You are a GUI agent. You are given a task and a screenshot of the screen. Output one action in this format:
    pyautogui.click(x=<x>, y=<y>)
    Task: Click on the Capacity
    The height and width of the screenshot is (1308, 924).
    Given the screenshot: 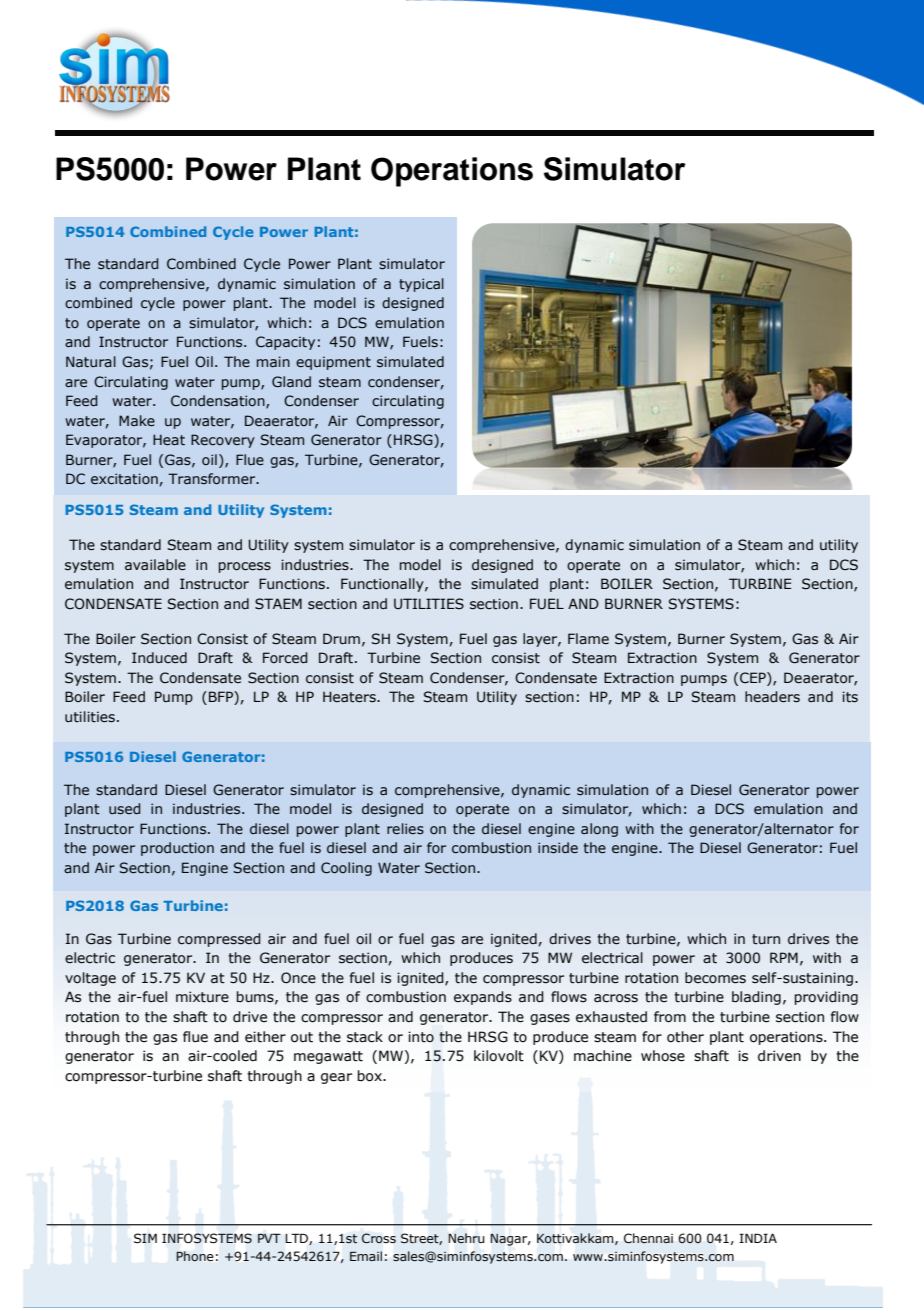 What is the action you would take?
    pyautogui.click(x=285, y=343)
